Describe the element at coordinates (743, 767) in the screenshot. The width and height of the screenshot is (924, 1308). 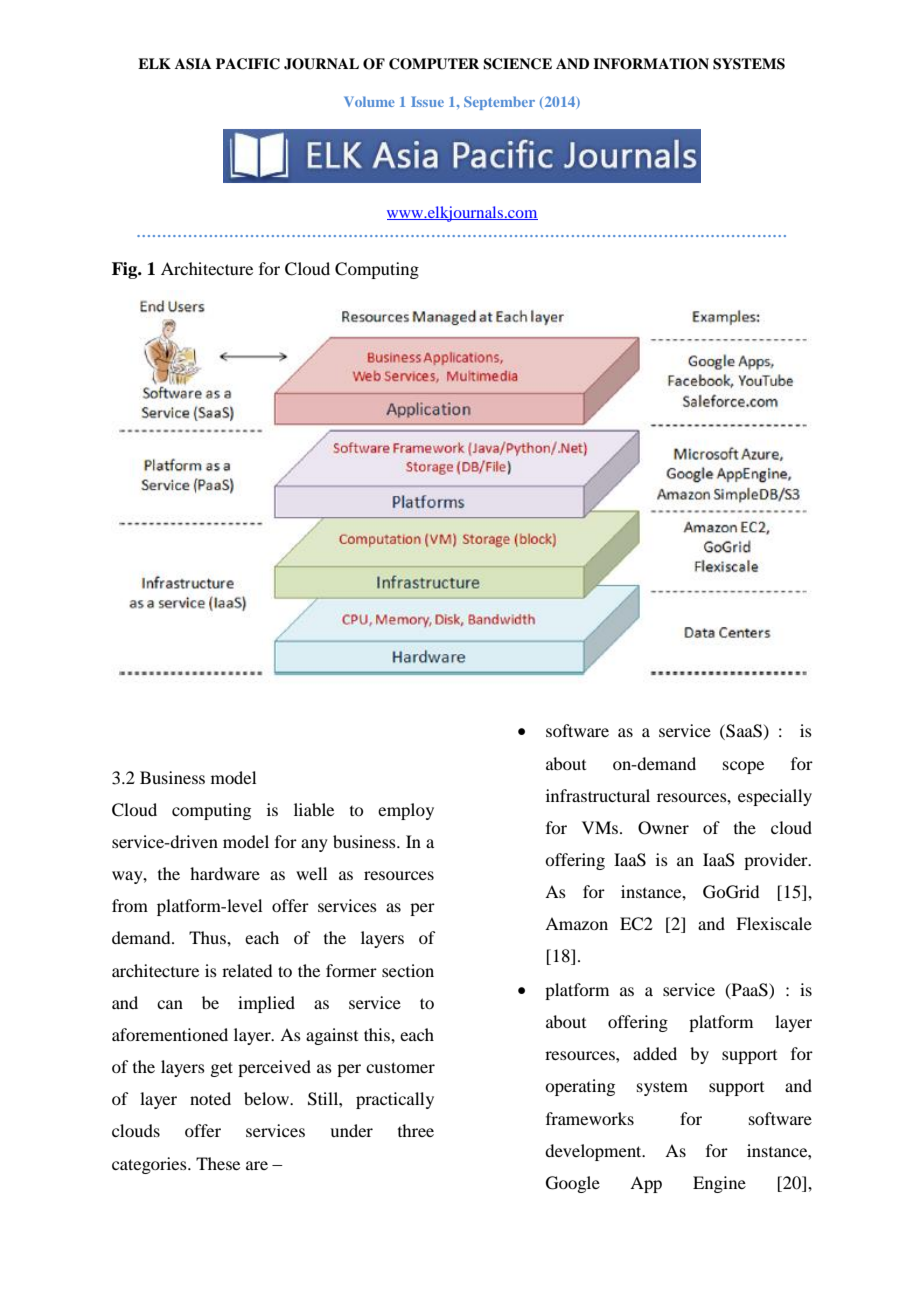
I see `scope` at that location.
